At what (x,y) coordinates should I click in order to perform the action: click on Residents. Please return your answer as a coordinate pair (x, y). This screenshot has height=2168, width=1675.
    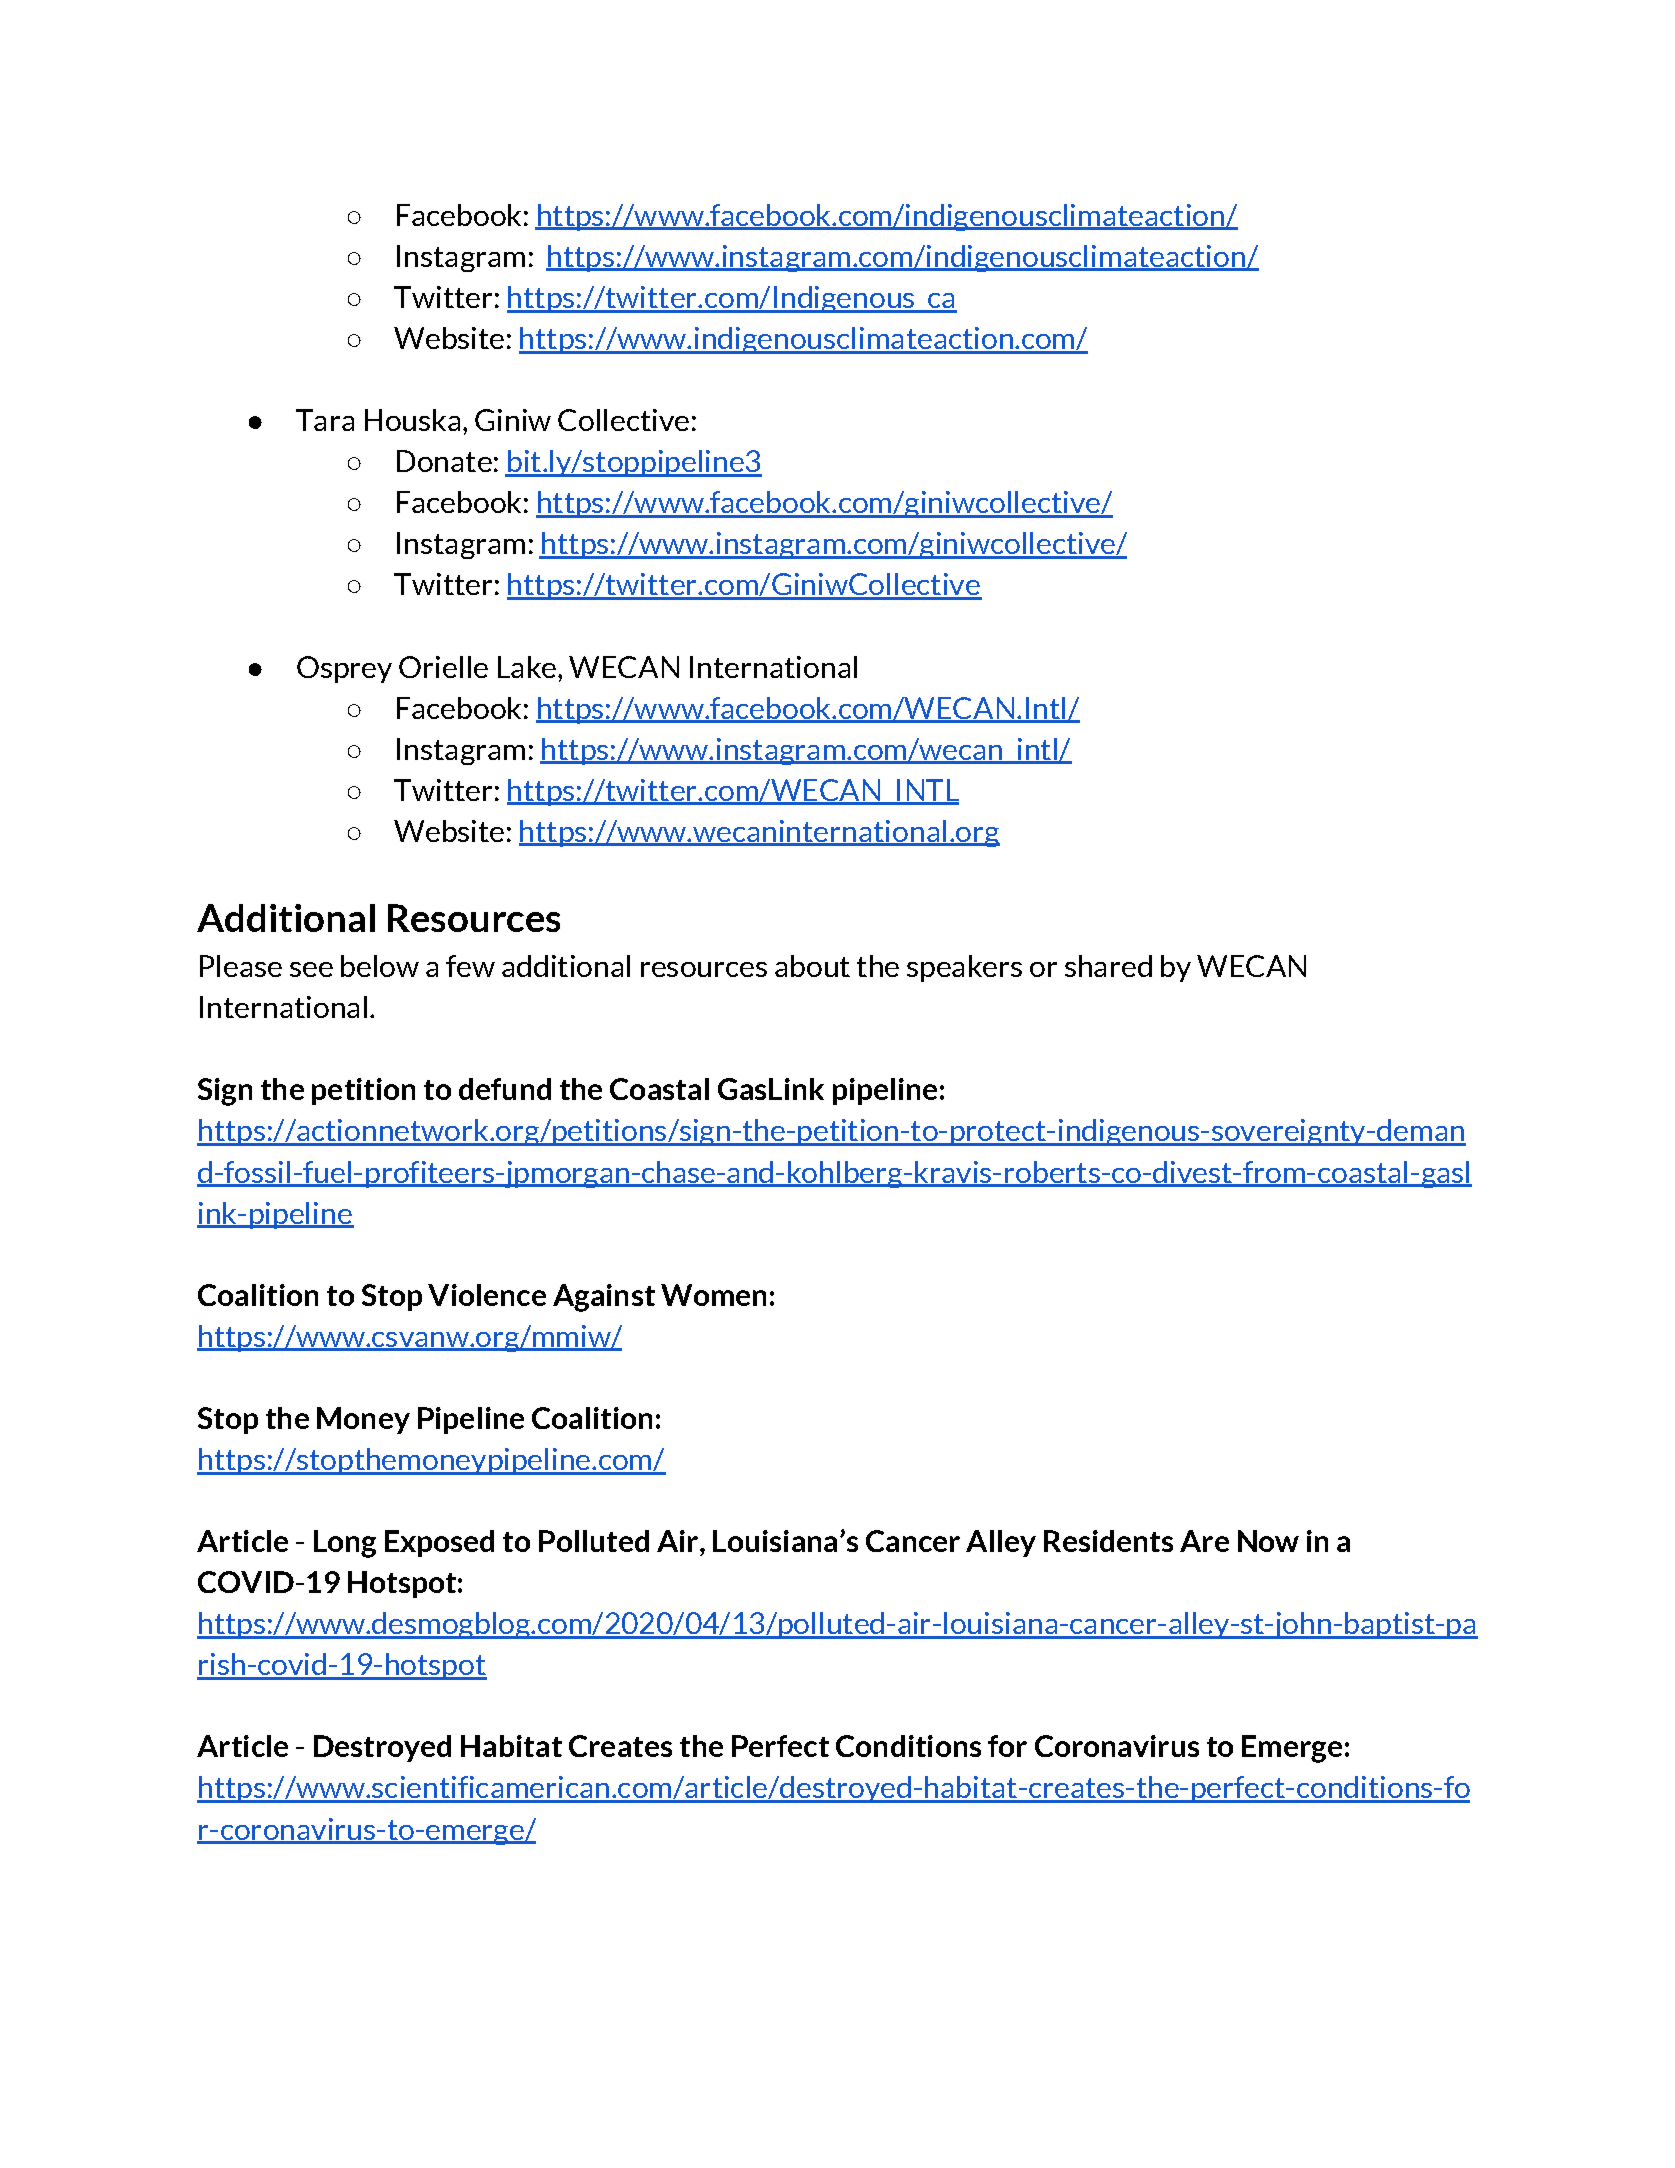
    Looking at the image, I should click on (1108, 1541).
